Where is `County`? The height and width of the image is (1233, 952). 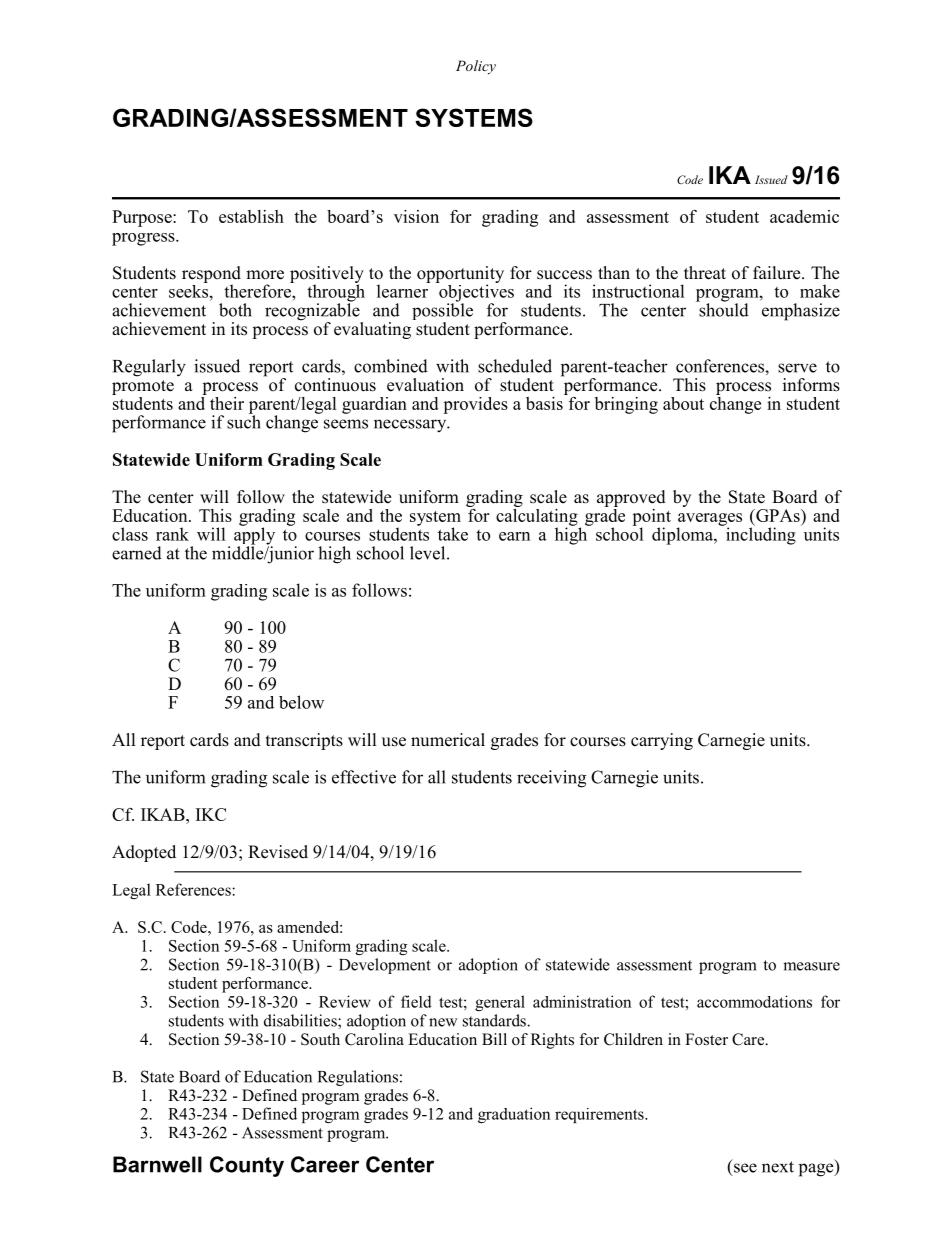
County is located at coordinates (247, 1166).
